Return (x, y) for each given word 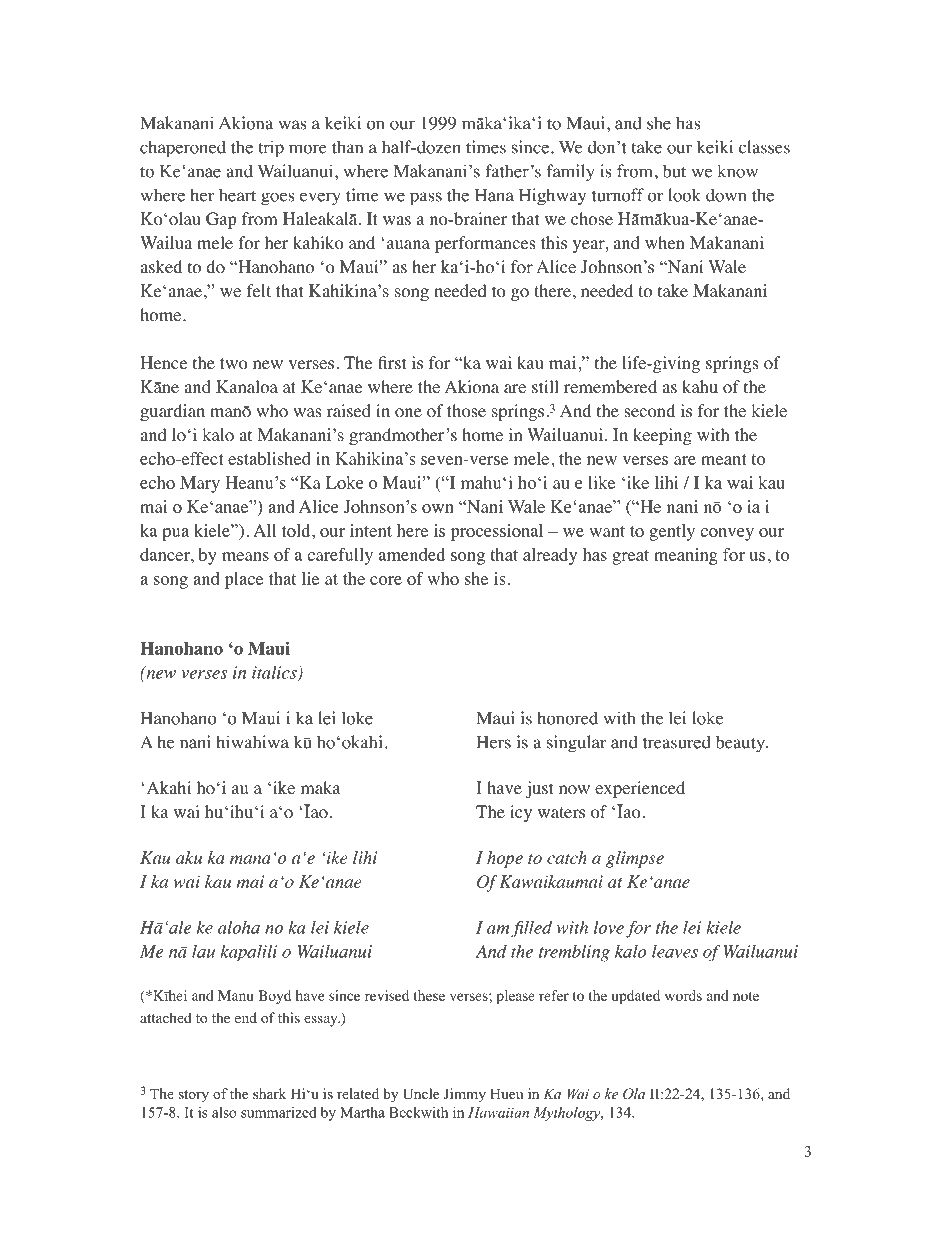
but (674, 171)
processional (497, 532)
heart (237, 195)
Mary (200, 484)
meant (724, 459)
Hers (493, 742)
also (224, 1112)
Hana (494, 195)
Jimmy (465, 1095)
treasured (677, 742)
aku (189, 857)
